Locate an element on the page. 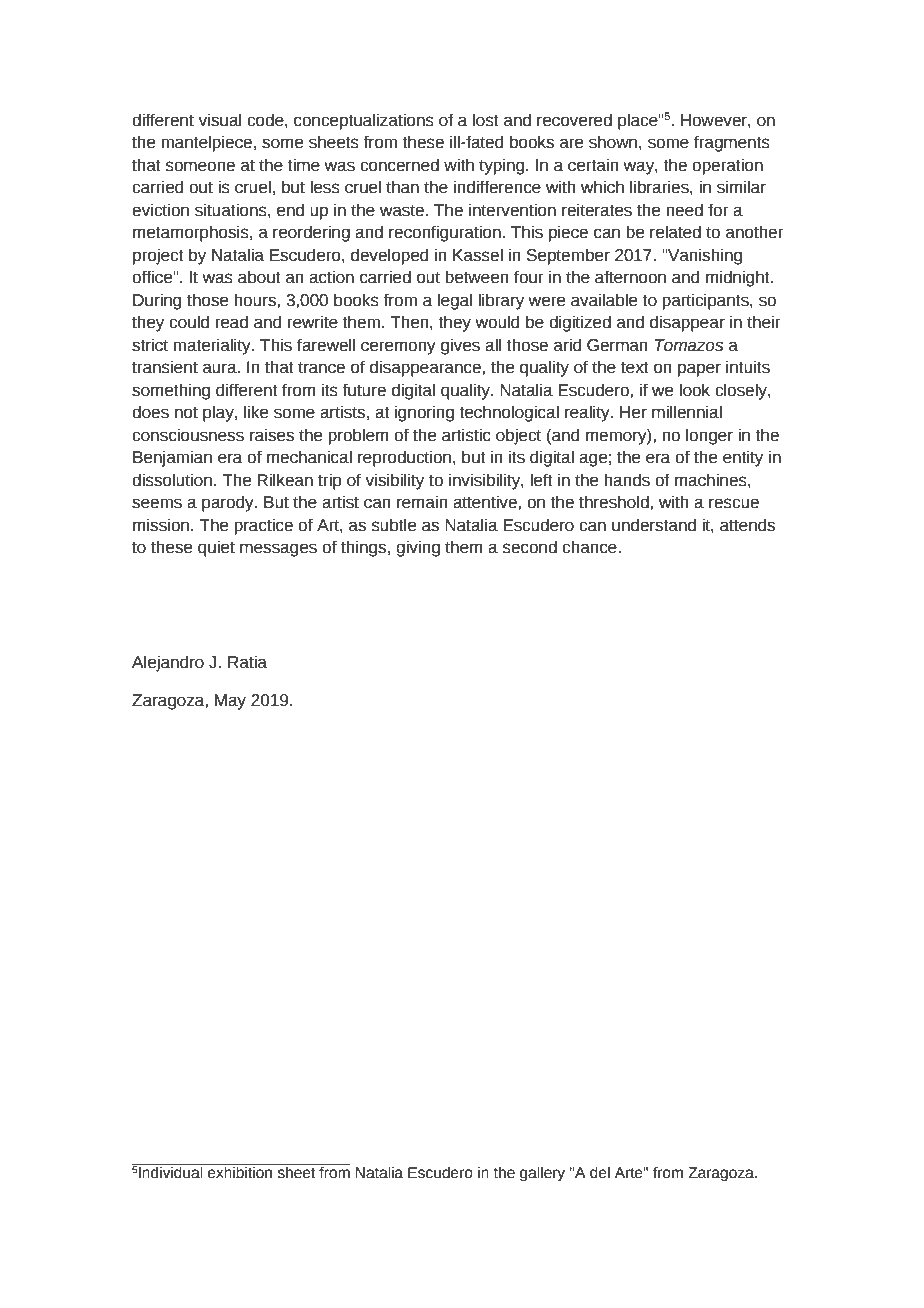  lost is located at coordinates (486, 120).
